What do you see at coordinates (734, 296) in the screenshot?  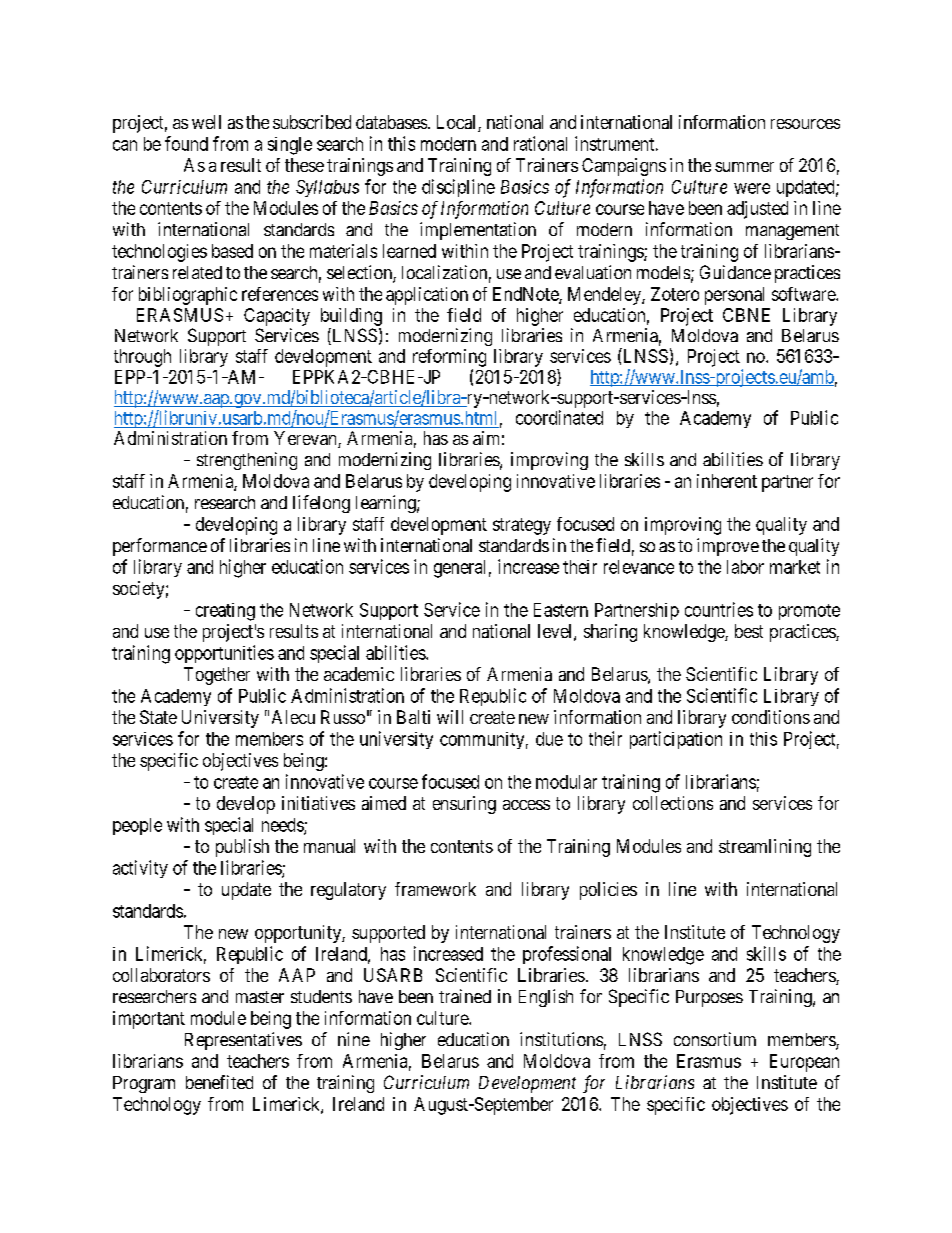 I see `personal` at bounding box center [734, 296].
